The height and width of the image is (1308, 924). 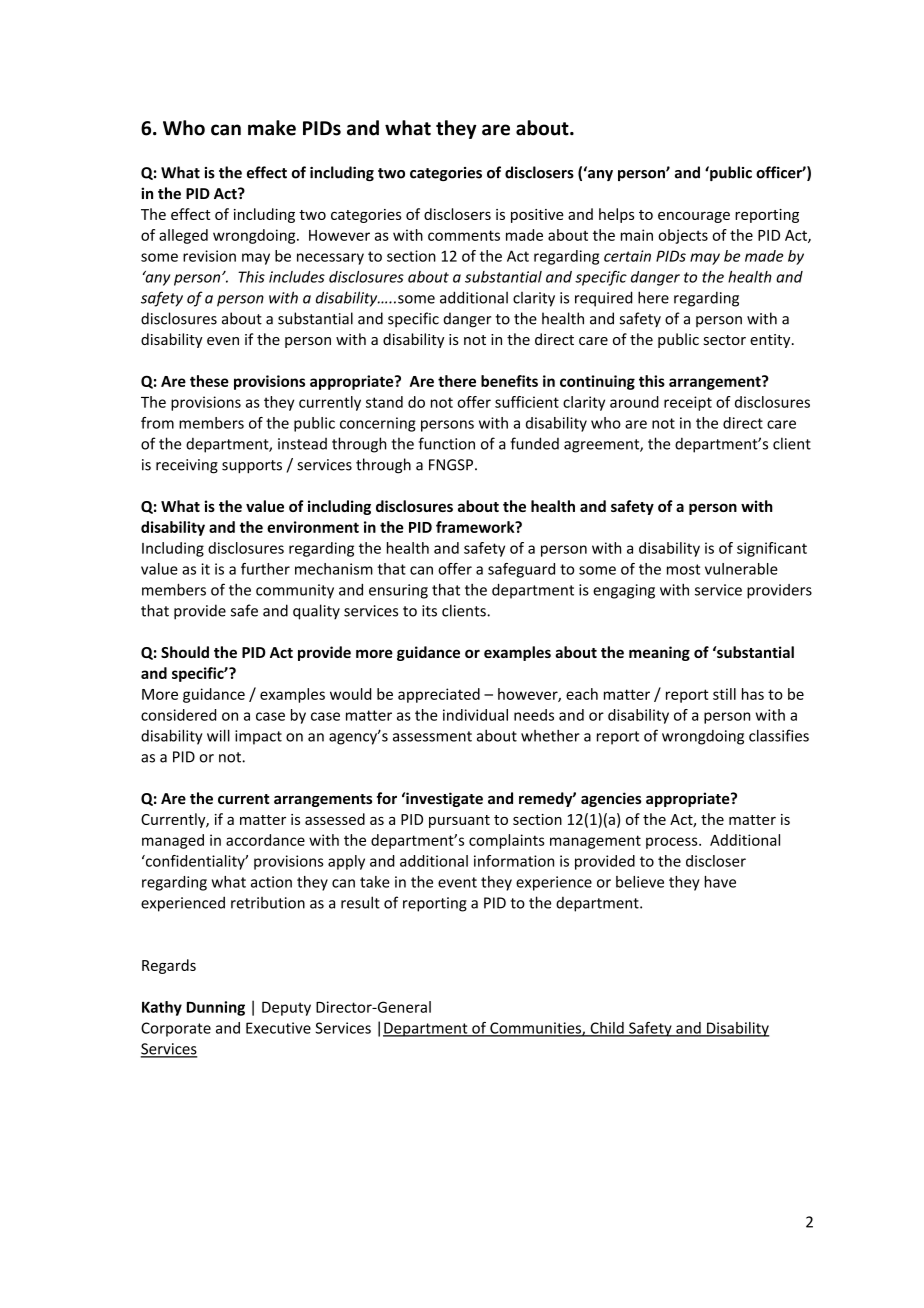 What do you see at coordinates (694, 217) in the image?
I see `encourage` at bounding box center [694, 217].
